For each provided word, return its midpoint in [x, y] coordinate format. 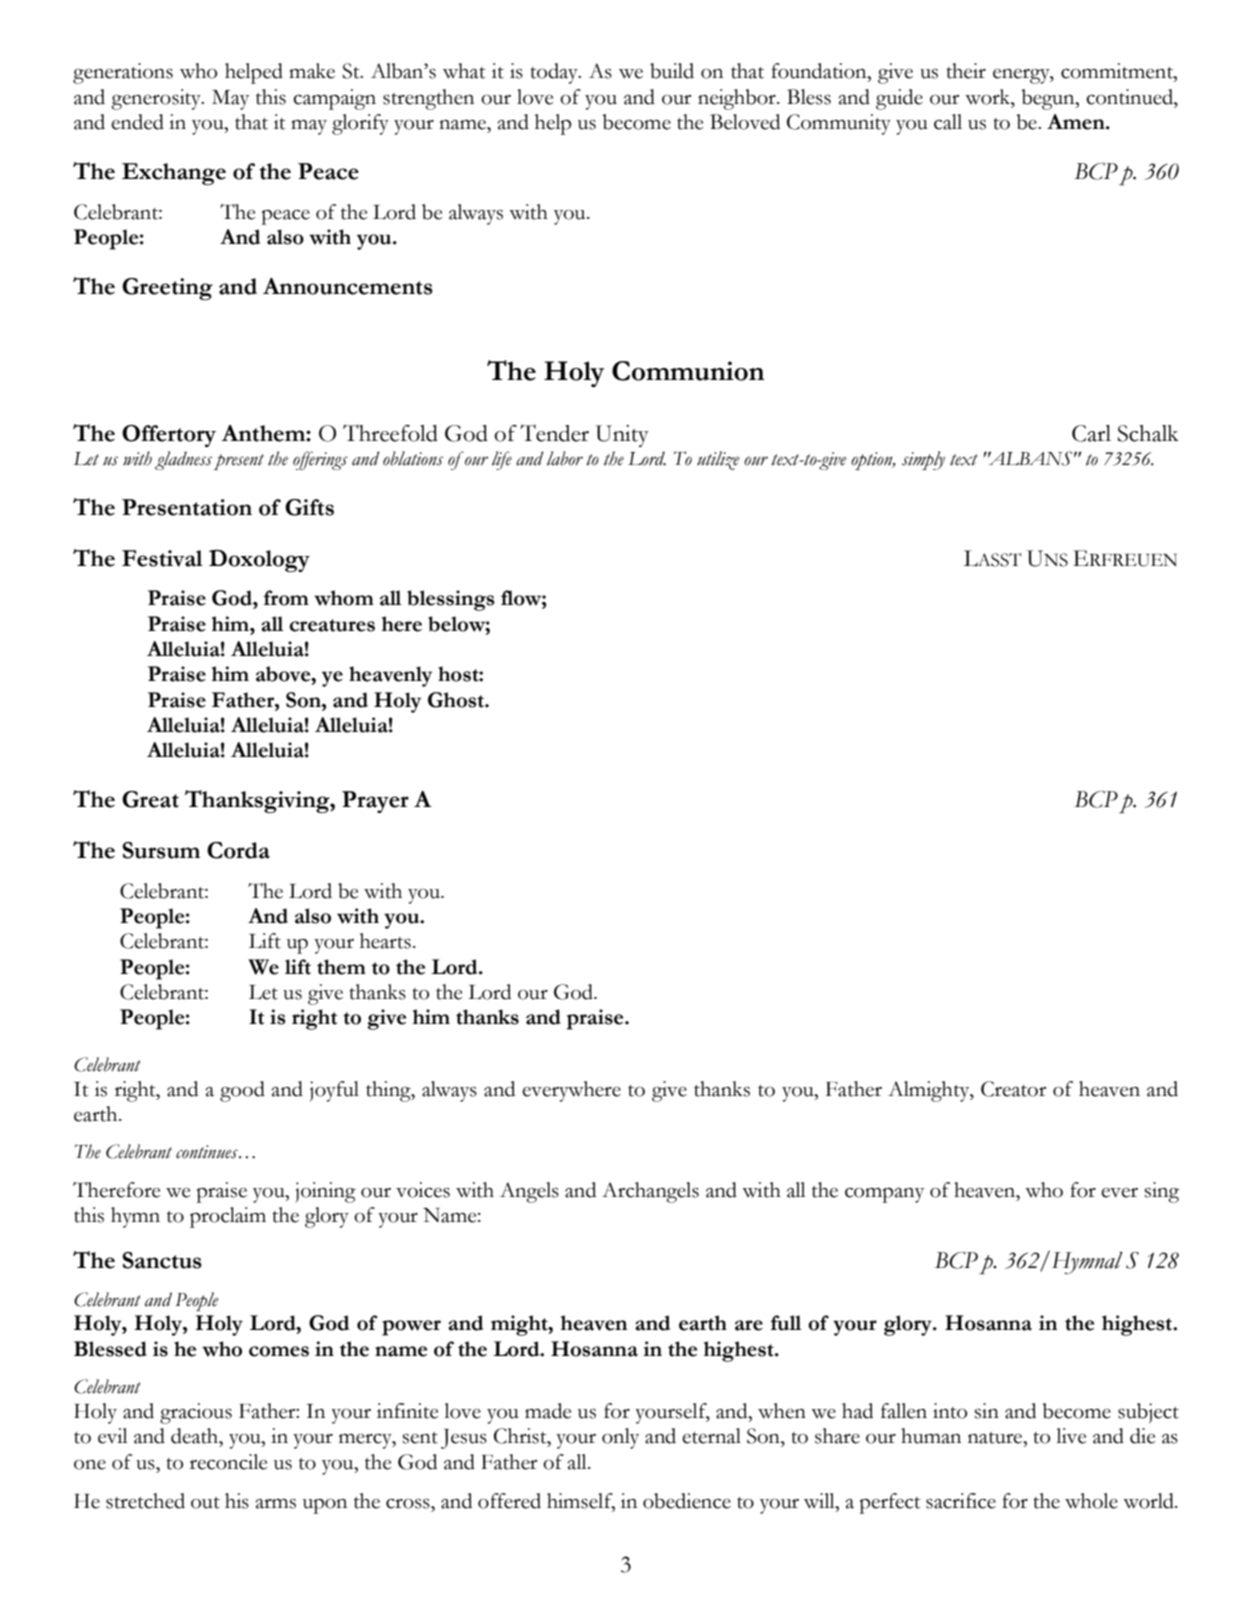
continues [208, 1152]
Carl [1091, 433]
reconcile [228, 1462]
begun [1049, 99]
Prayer [375, 802]
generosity [157, 99]
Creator [1013, 1089]
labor [565, 458]
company [884, 1195]
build [672, 71]
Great [150, 799]
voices [423, 1190]
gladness [183, 460]
